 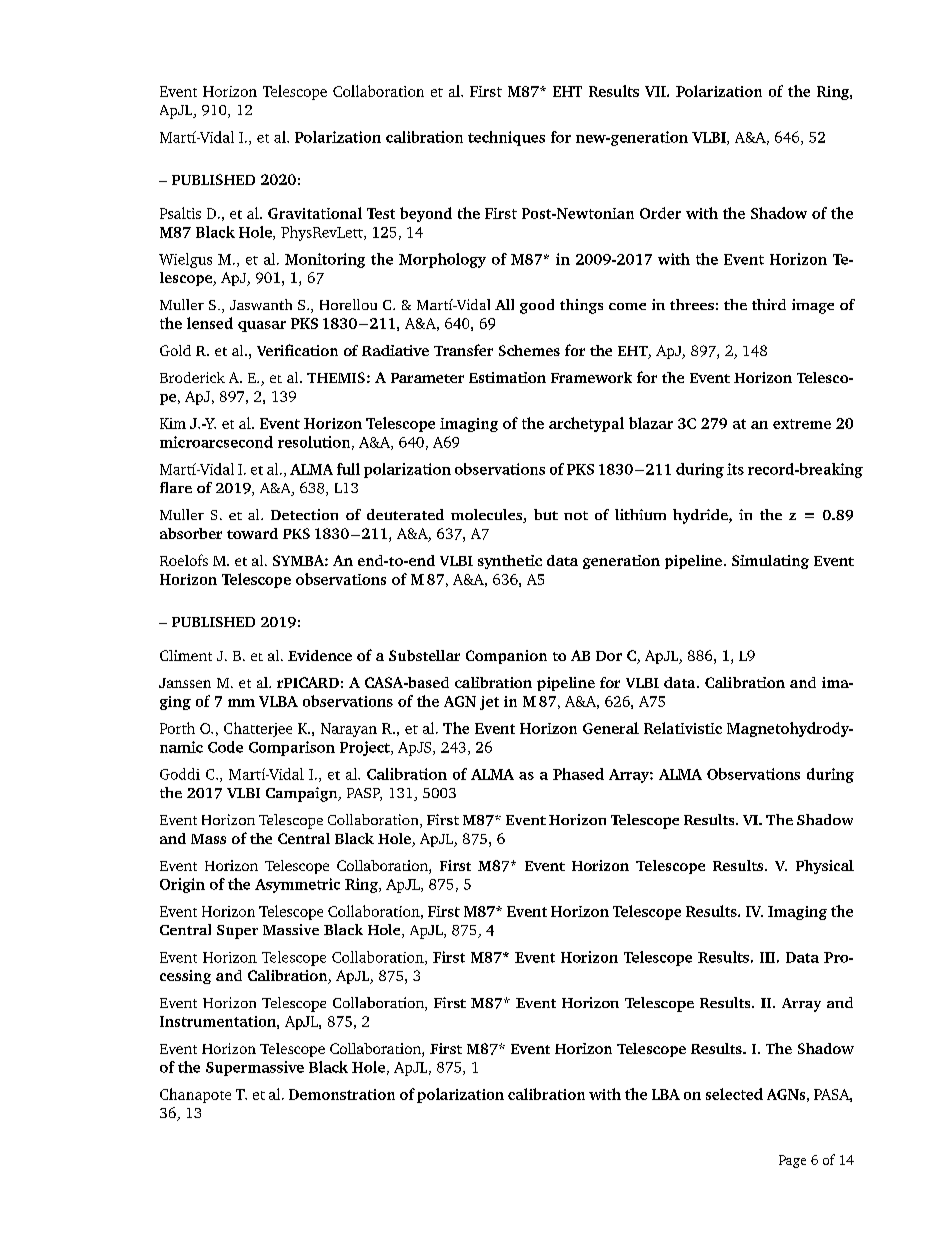 What do you see at coordinates (770, 562) in the image?
I see `Simulating` at bounding box center [770, 562].
